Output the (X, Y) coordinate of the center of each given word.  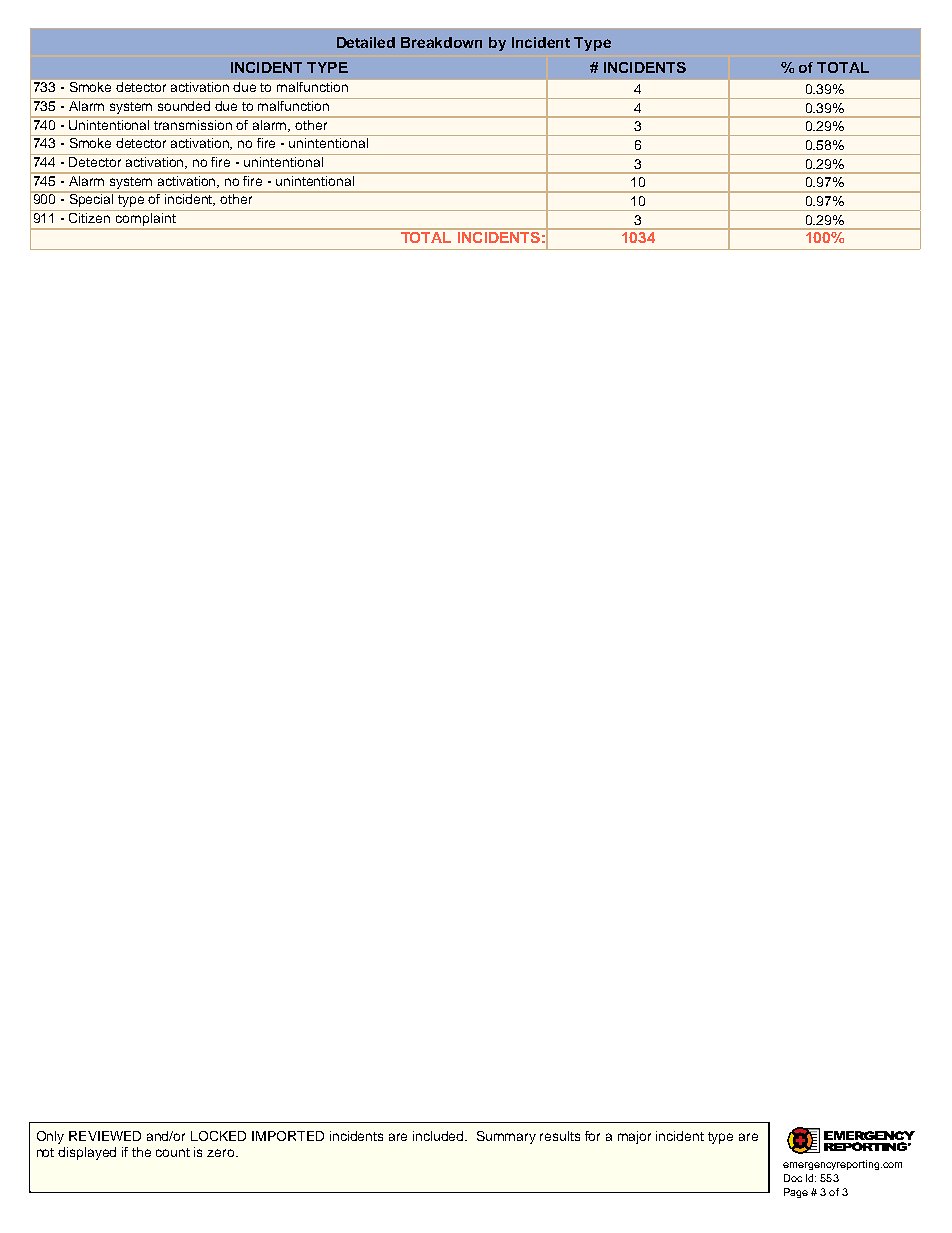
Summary (506, 1137)
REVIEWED (105, 1136)
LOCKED (218, 1136)
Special (91, 200)
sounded (184, 104)
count (173, 1152)
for (592, 1136)
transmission (194, 123)
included (440, 1136)
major (634, 1137)
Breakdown (441, 42)
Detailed (366, 42)
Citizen (90, 216)
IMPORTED (288, 1136)
